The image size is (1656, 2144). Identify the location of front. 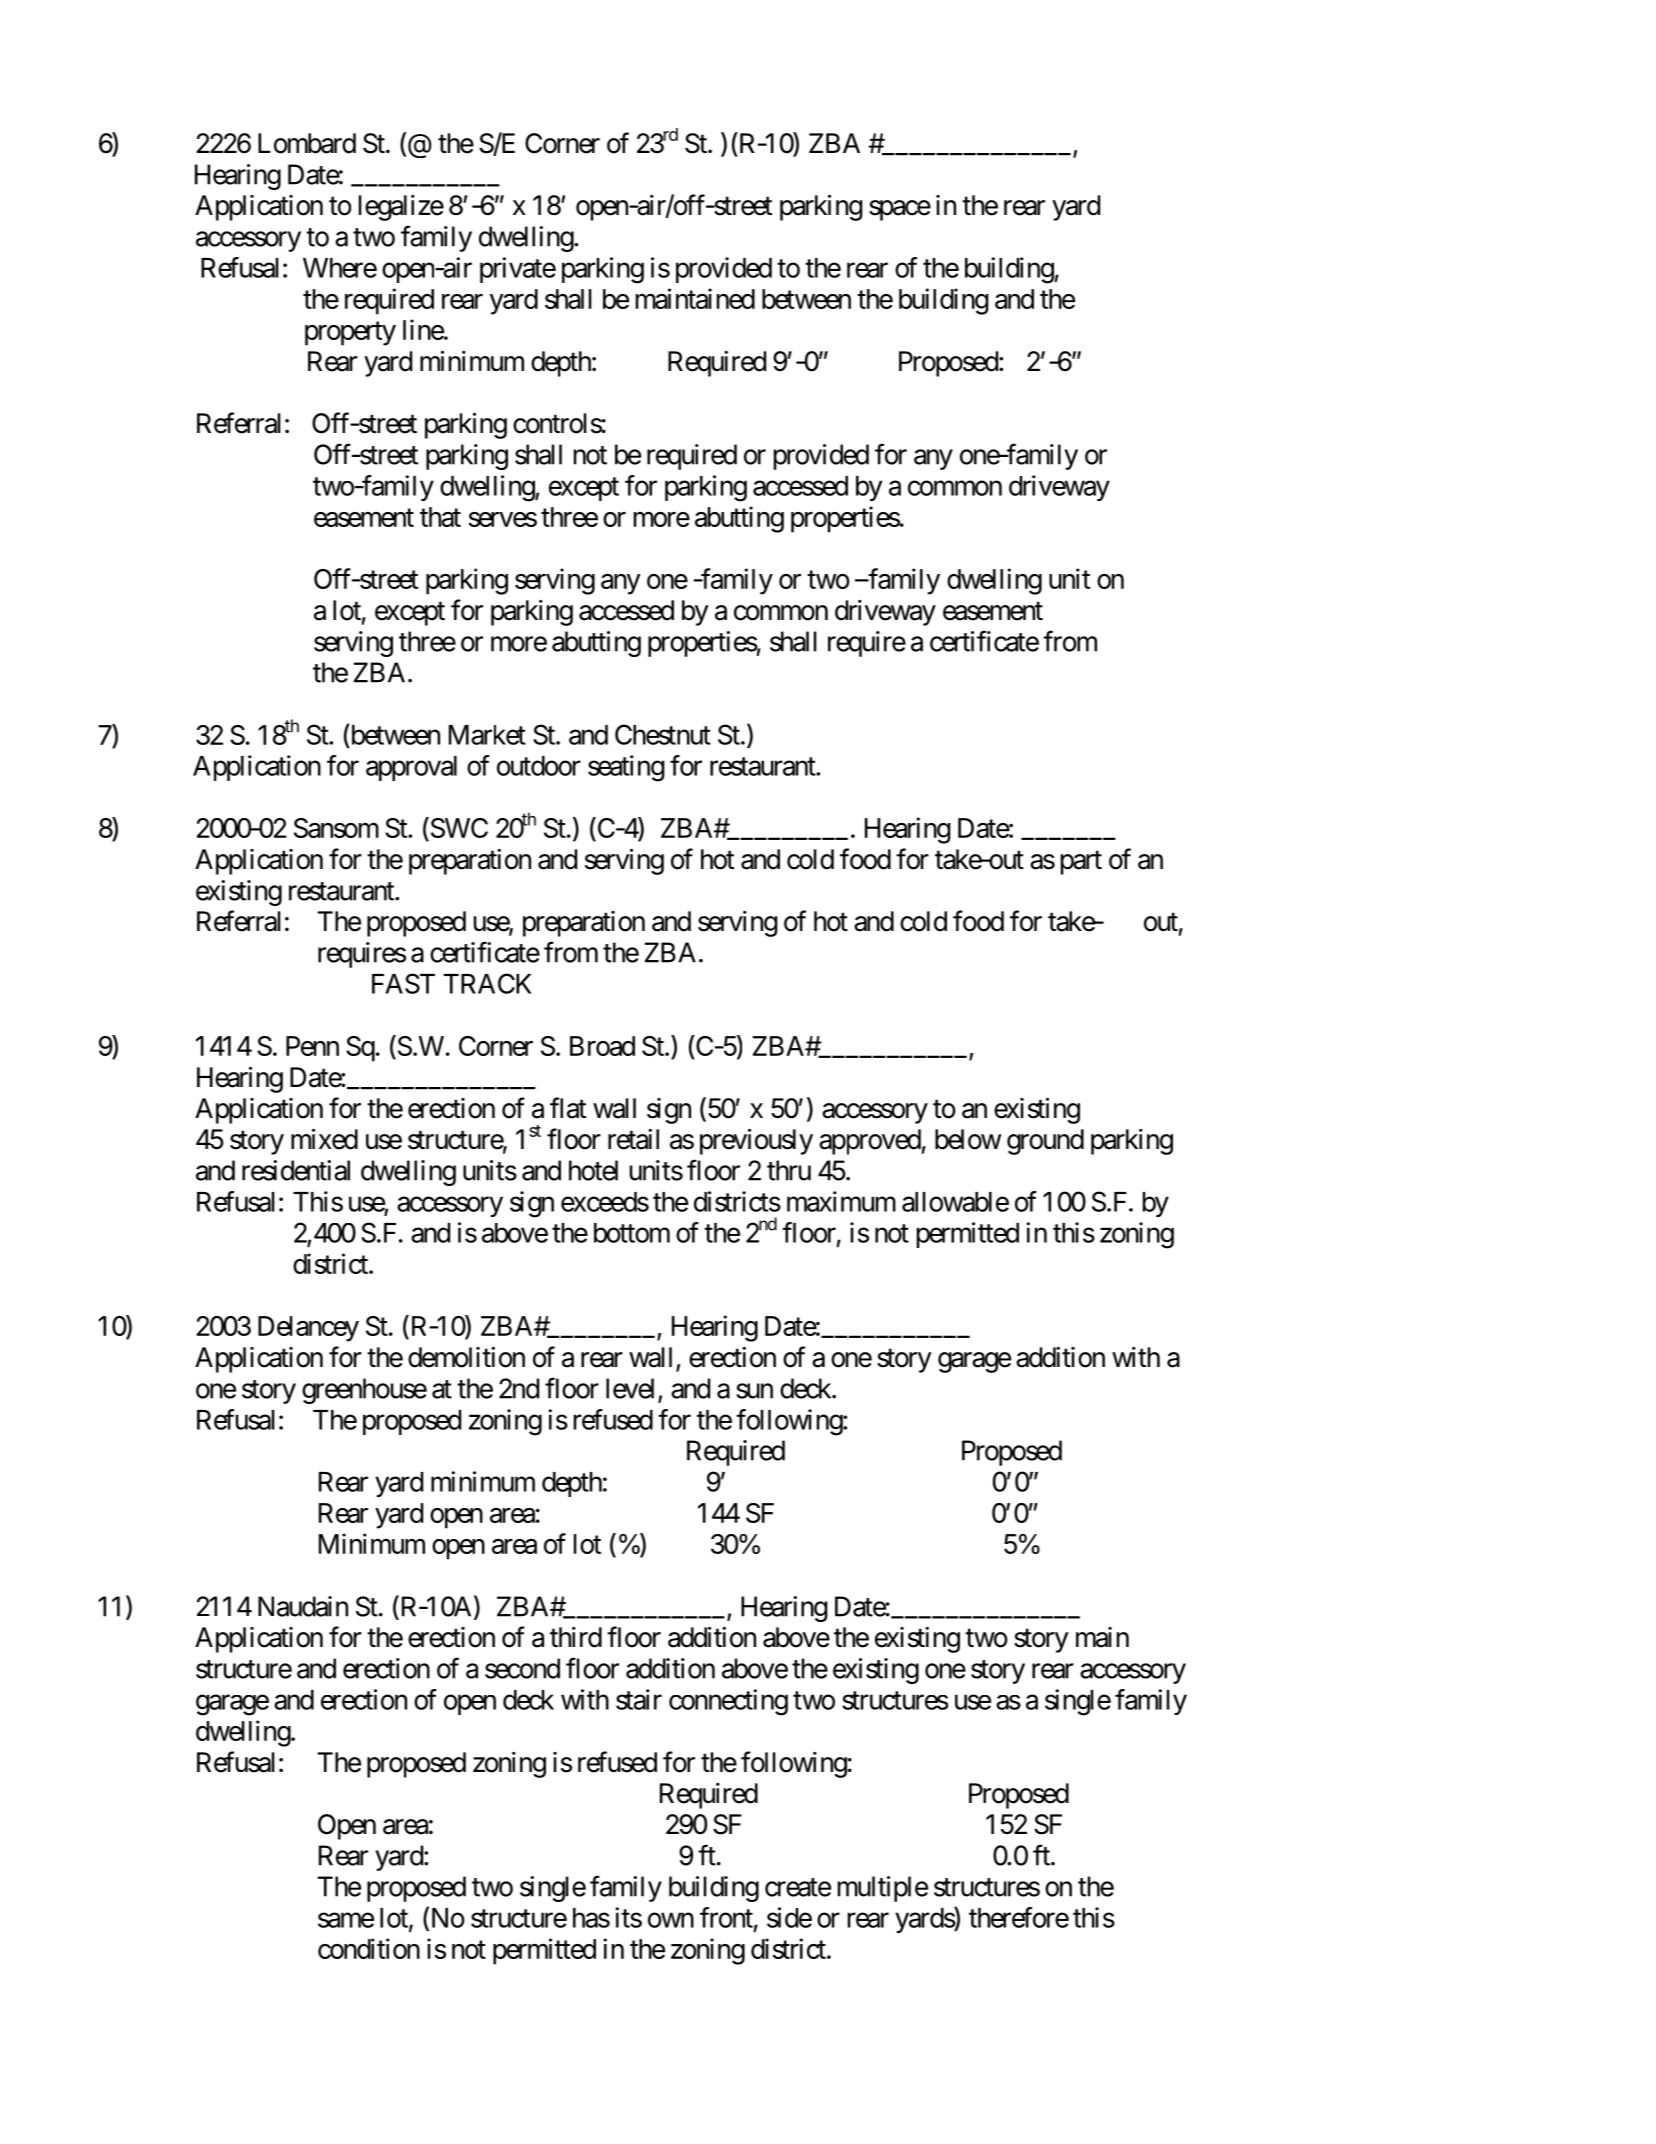
(726, 1917).
